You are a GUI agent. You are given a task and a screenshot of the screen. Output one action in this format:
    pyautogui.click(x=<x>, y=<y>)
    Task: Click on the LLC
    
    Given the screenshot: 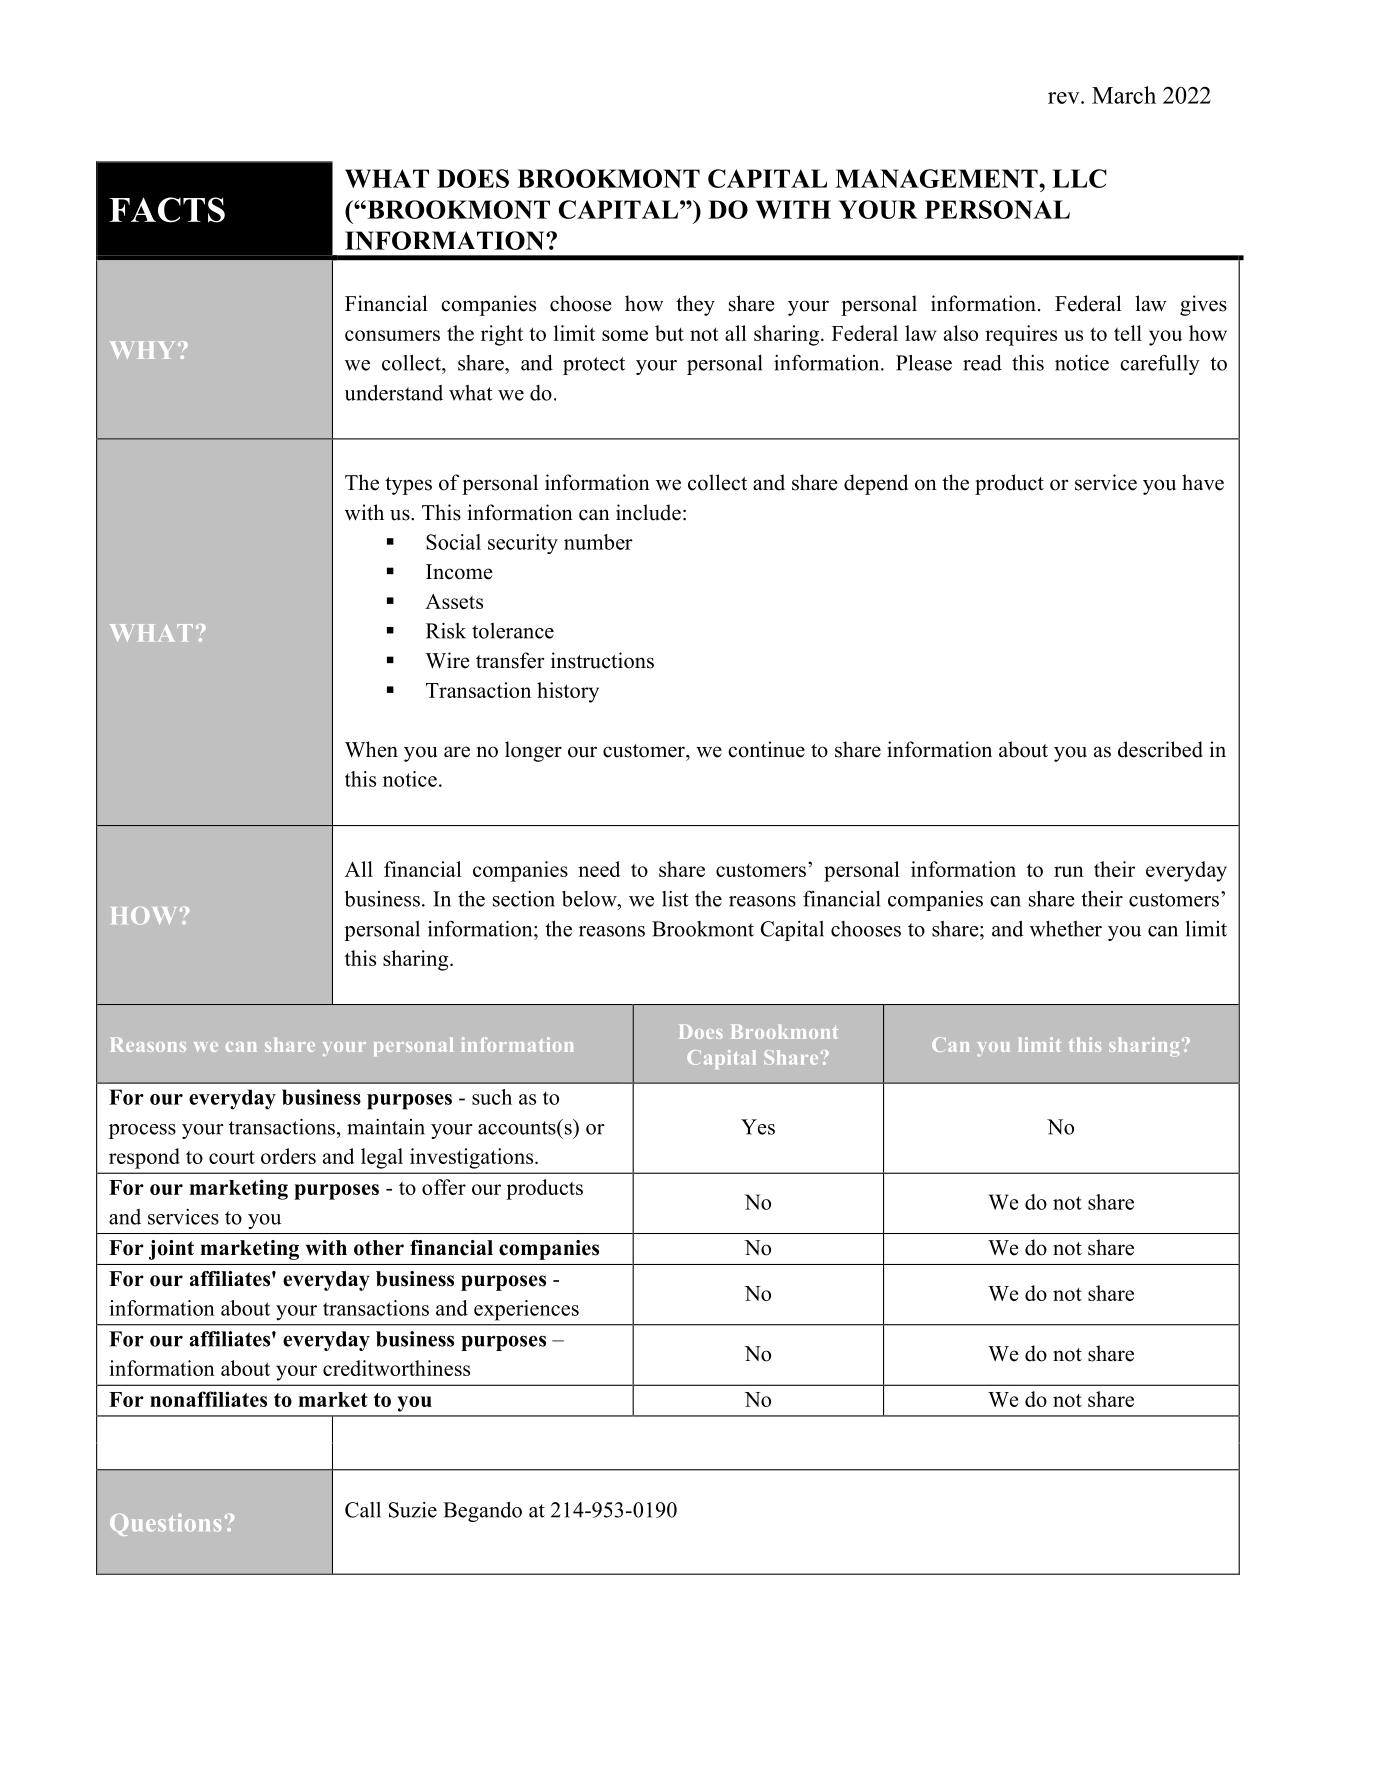 What is the action you would take?
    pyautogui.click(x=1079, y=178)
